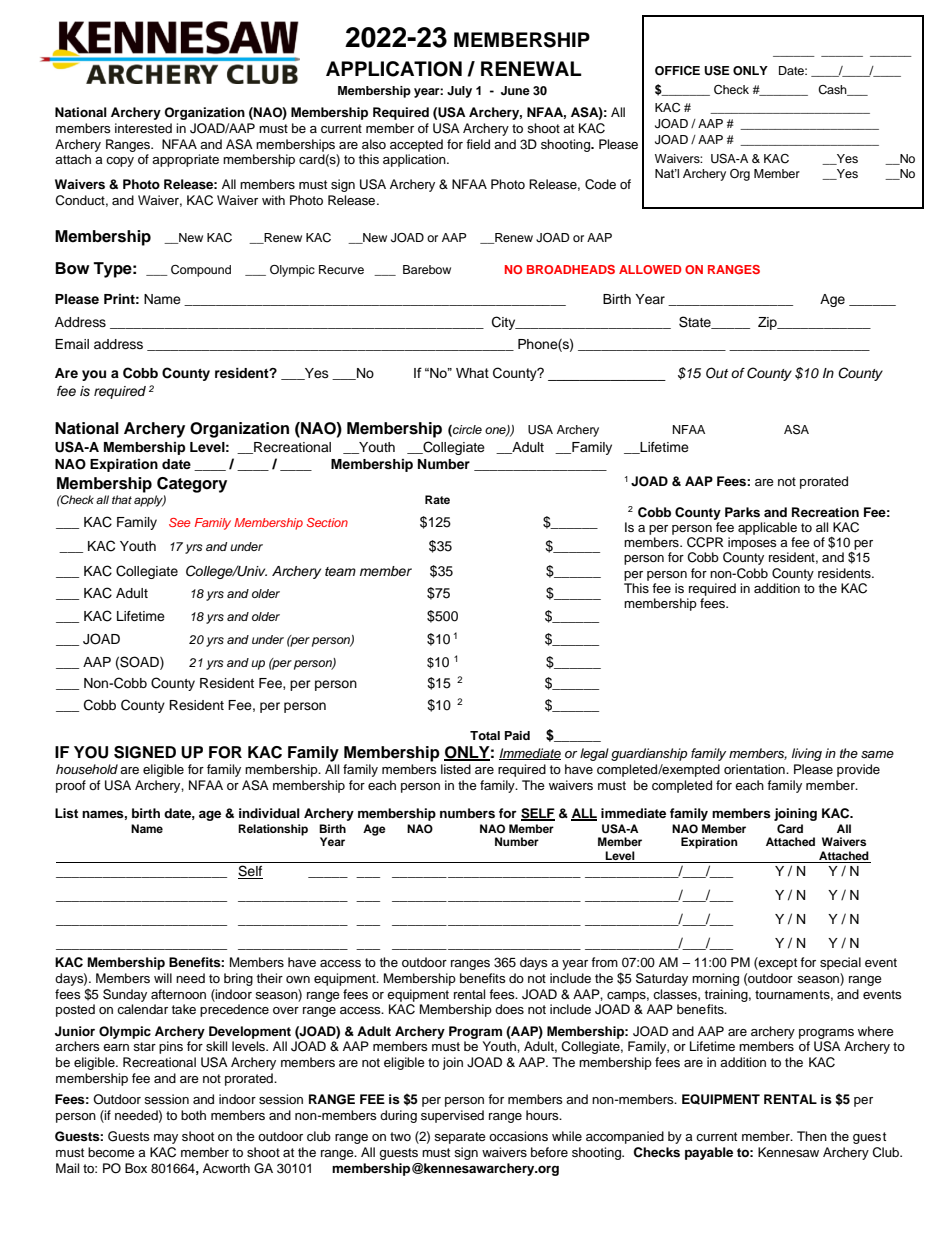 The image size is (952, 1233). What do you see at coordinates (201, 271) in the screenshot?
I see `Compound` at bounding box center [201, 271].
